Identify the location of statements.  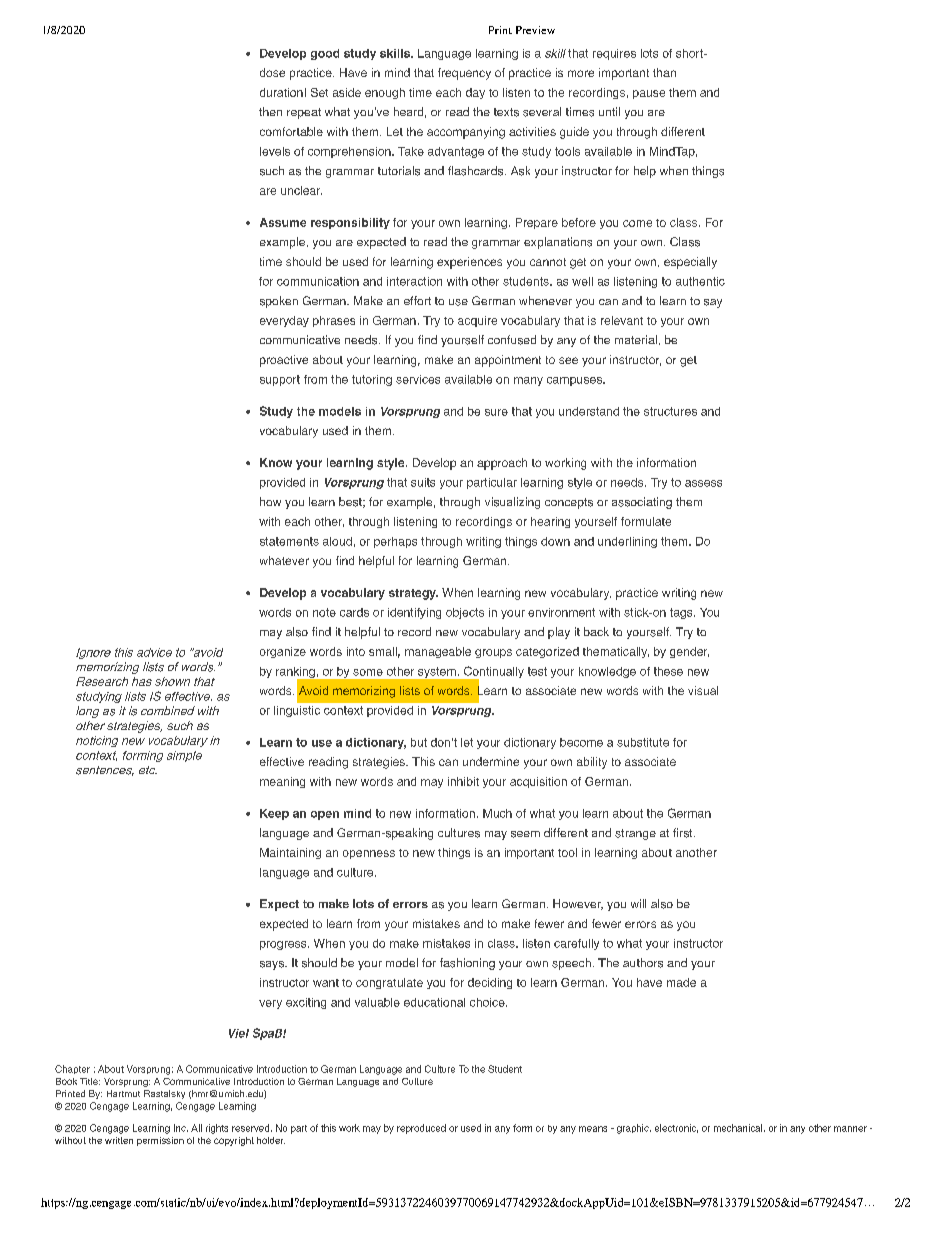
(289, 541).
